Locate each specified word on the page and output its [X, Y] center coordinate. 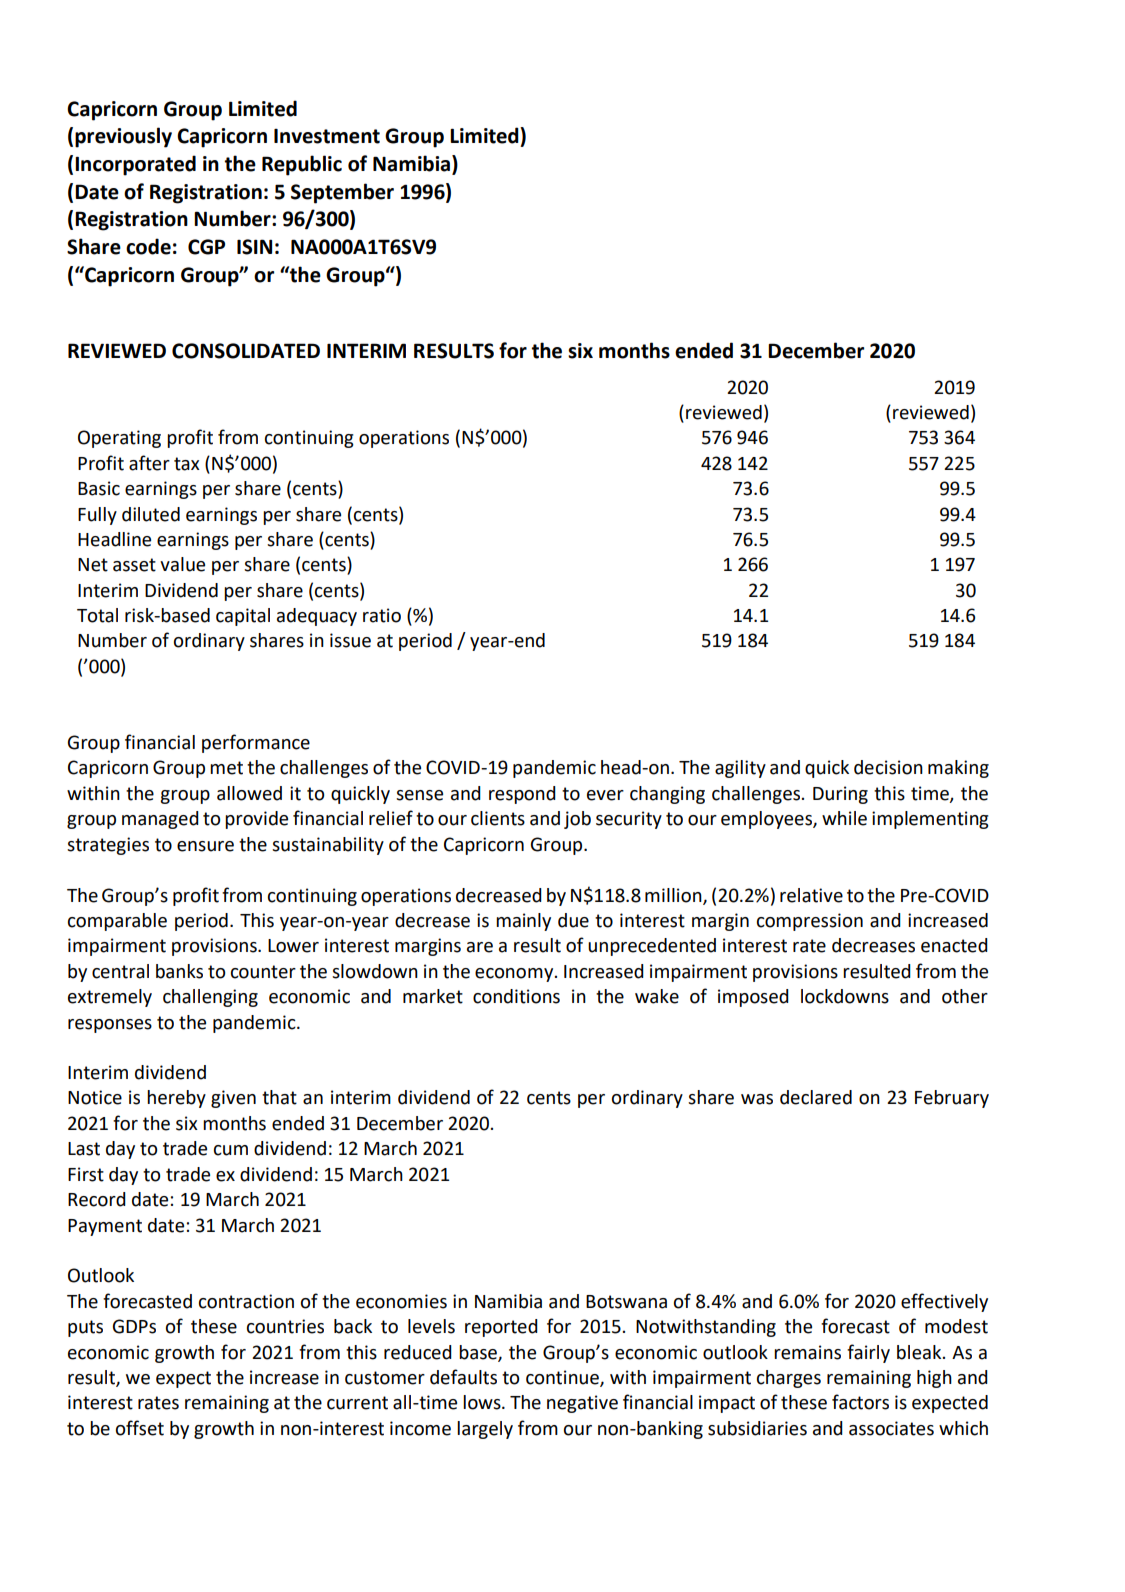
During [840, 795]
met [226, 768]
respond [522, 795]
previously [123, 137]
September [342, 193]
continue [563, 1378]
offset [140, 1428]
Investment [327, 136]
